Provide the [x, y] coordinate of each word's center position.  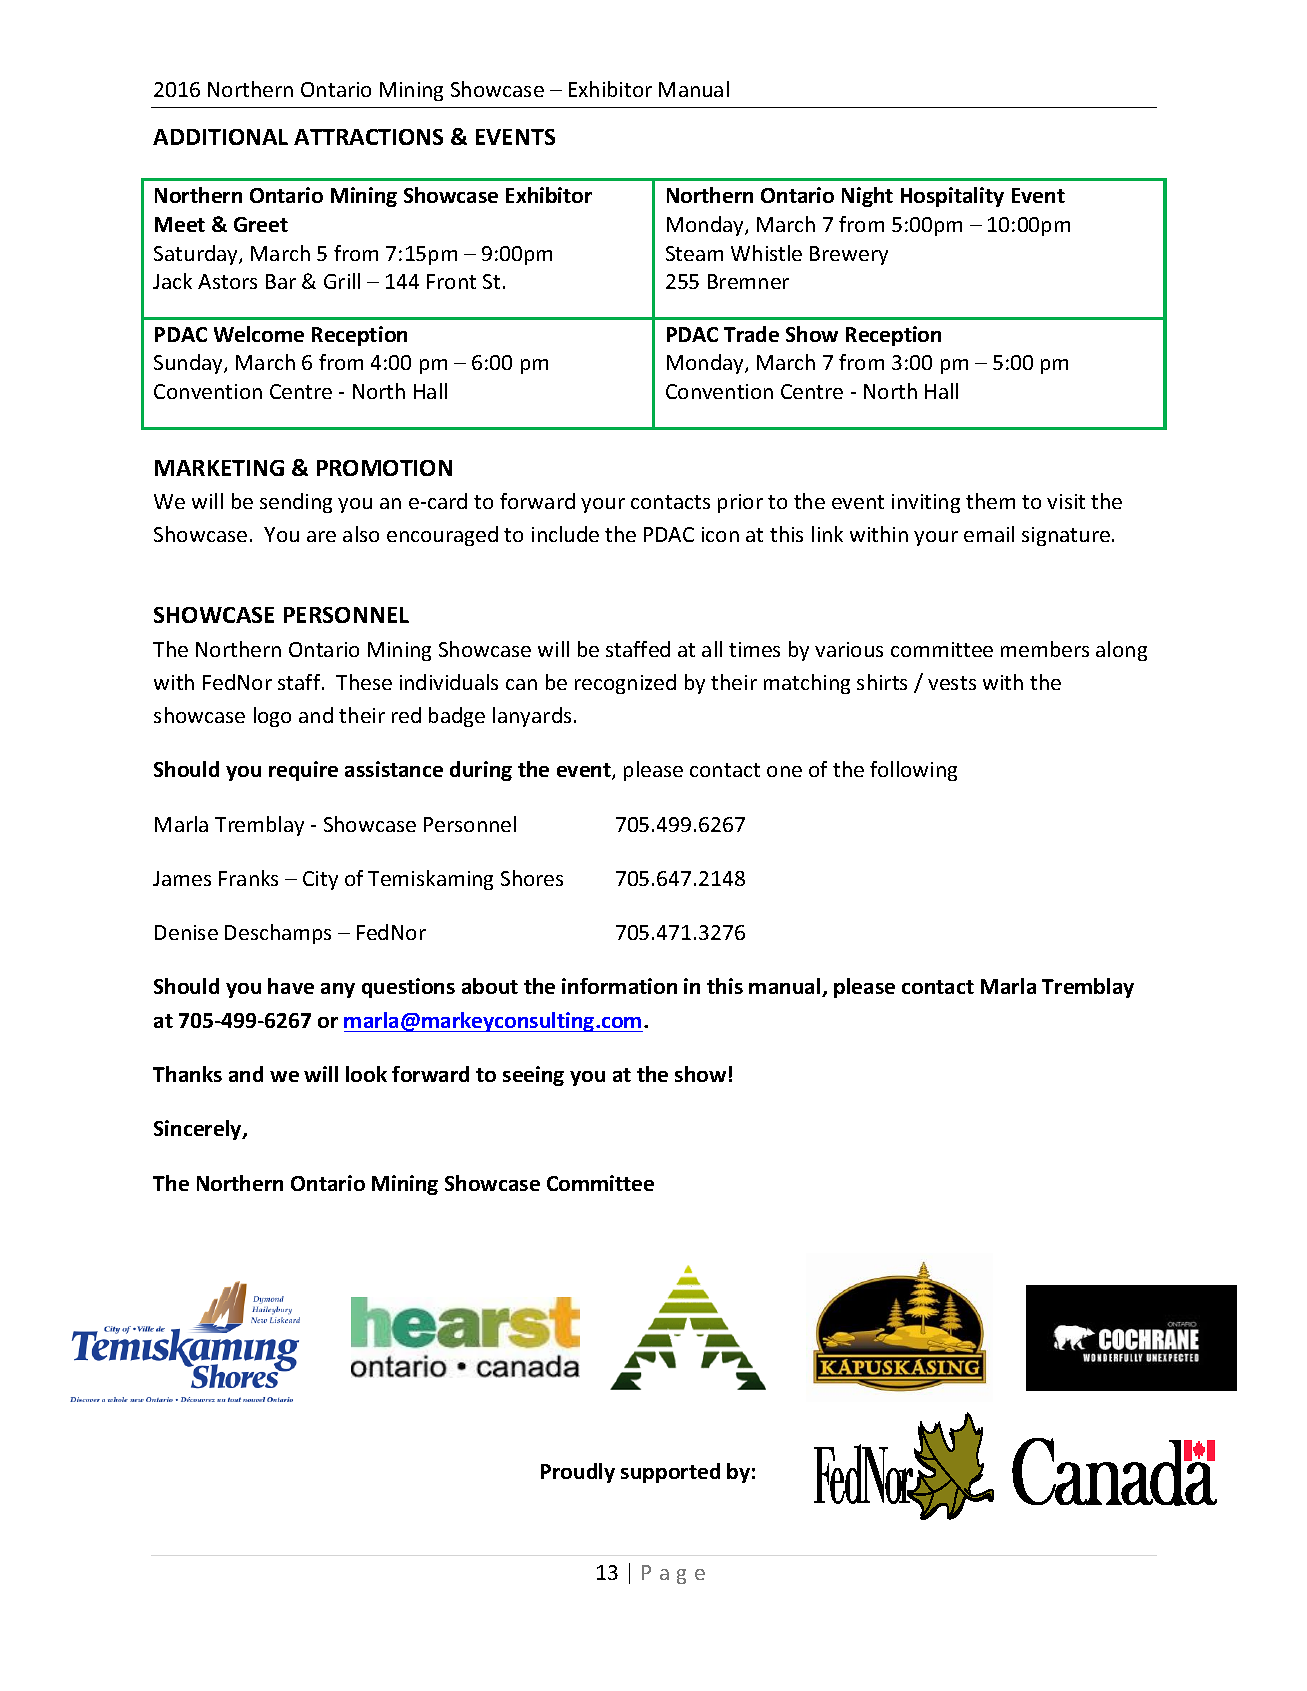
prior [740, 503]
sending [296, 503]
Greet [261, 224]
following [913, 771]
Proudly [578, 1473]
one [784, 771]
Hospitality [952, 197]
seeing [533, 1076]
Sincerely [199, 1130]
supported [670, 1473]
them [990, 501]
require [303, 771]
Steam [694, 253]
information [619, 986]
